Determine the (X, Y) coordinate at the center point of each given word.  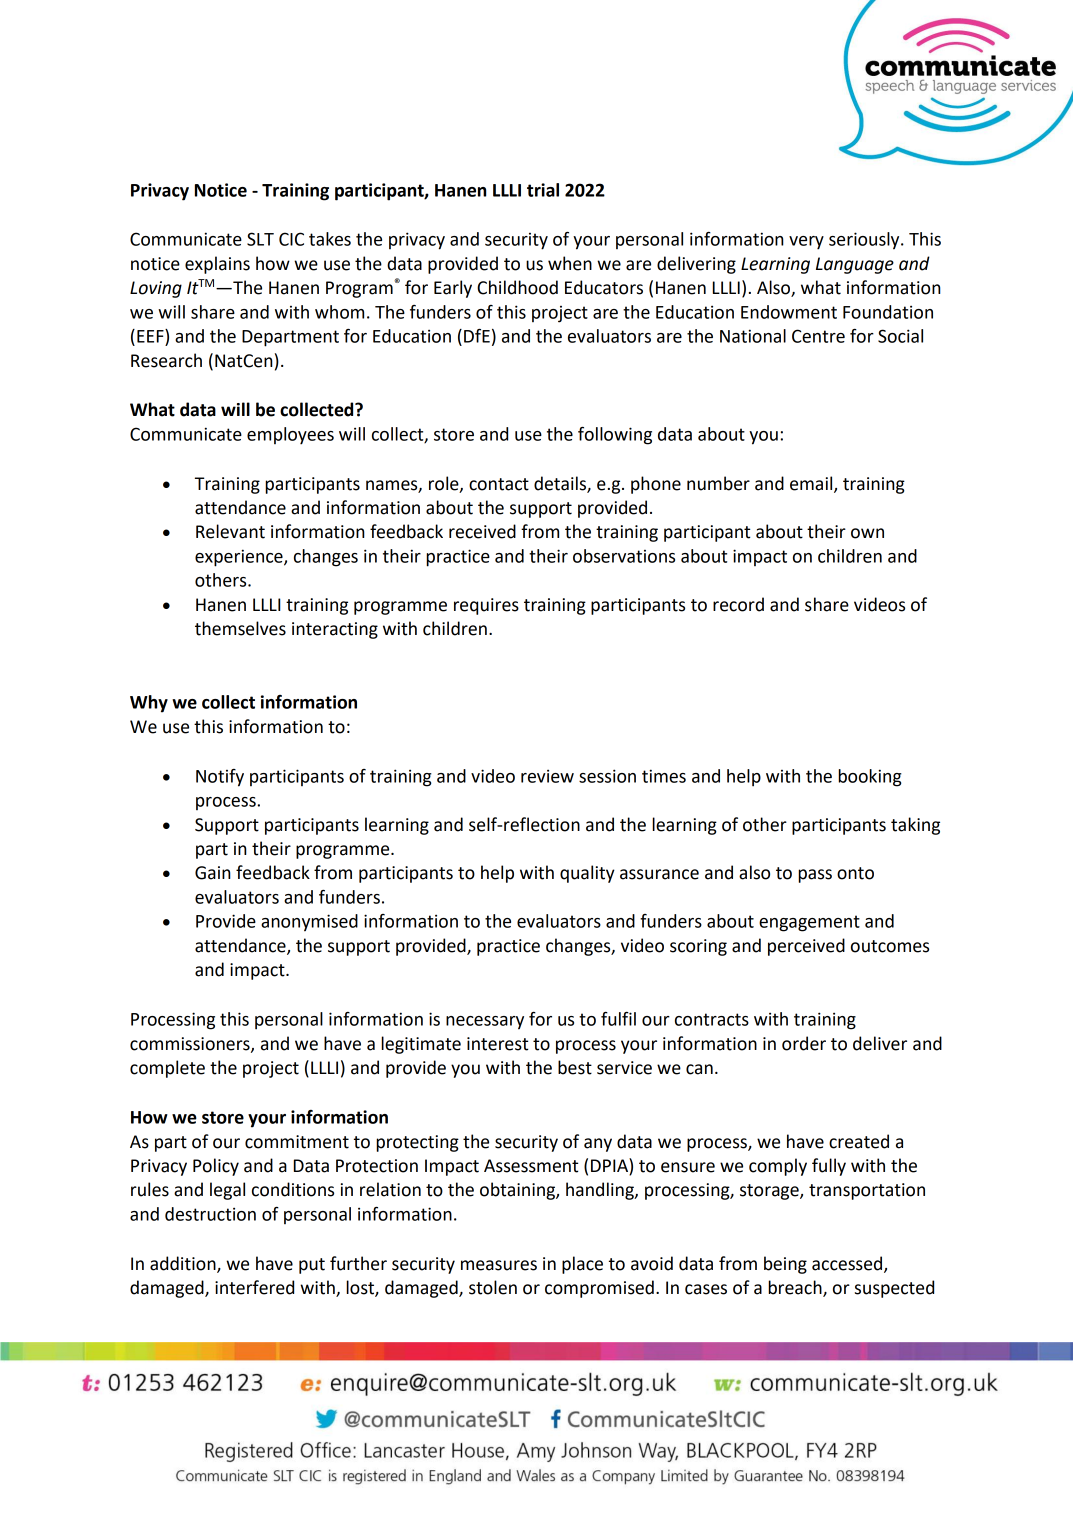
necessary (485, 1023)
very (806, 243)
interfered (254, 1287)
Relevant (230, 531)
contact (499, 484)
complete (167, 1069)
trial (543, 190)
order (804, 1043)
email (812, 484)
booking (870, 778)
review (547, 776)
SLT (260, 239)
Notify (220, 778)
